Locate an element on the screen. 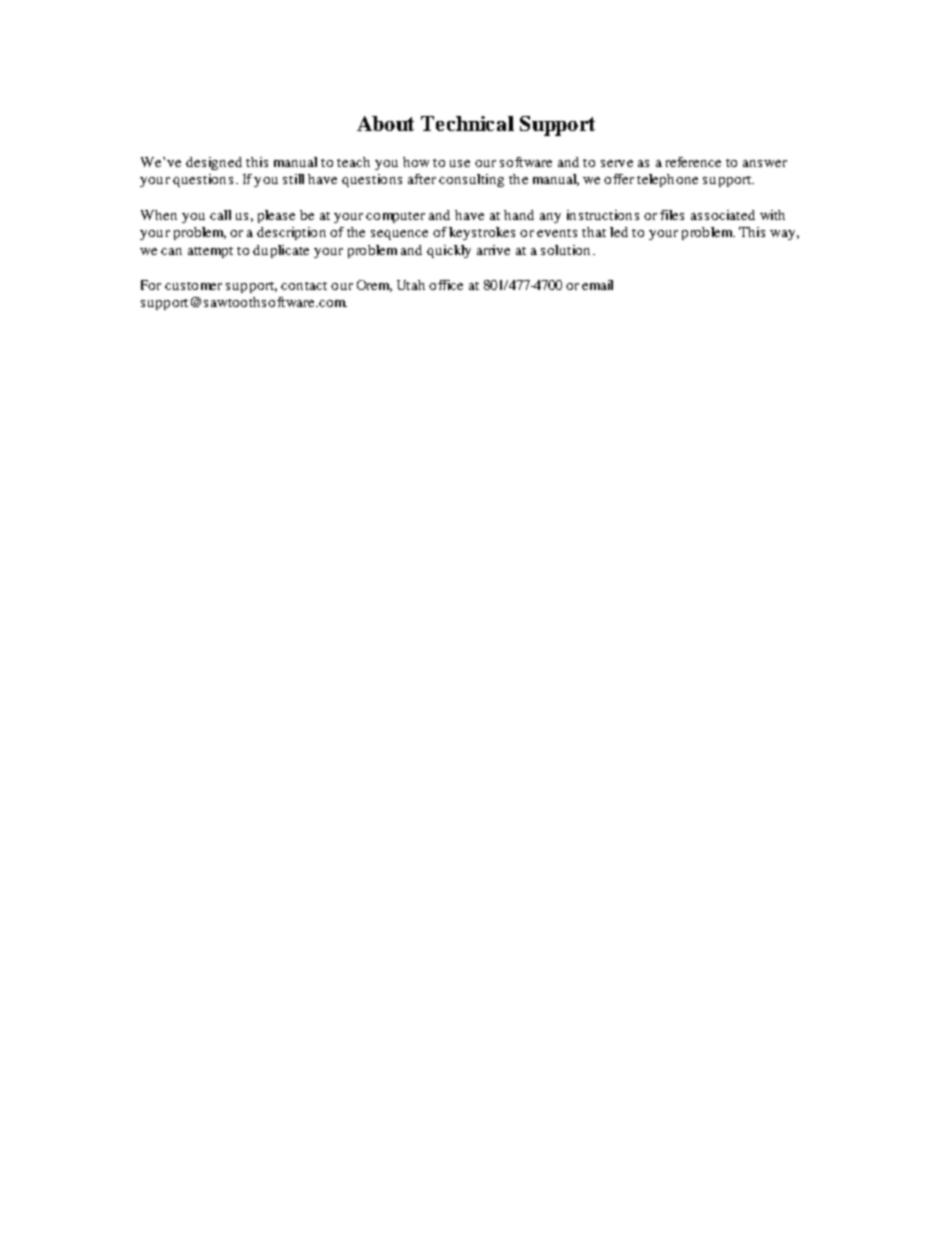  attempt is located at coordinates (210, 252).
